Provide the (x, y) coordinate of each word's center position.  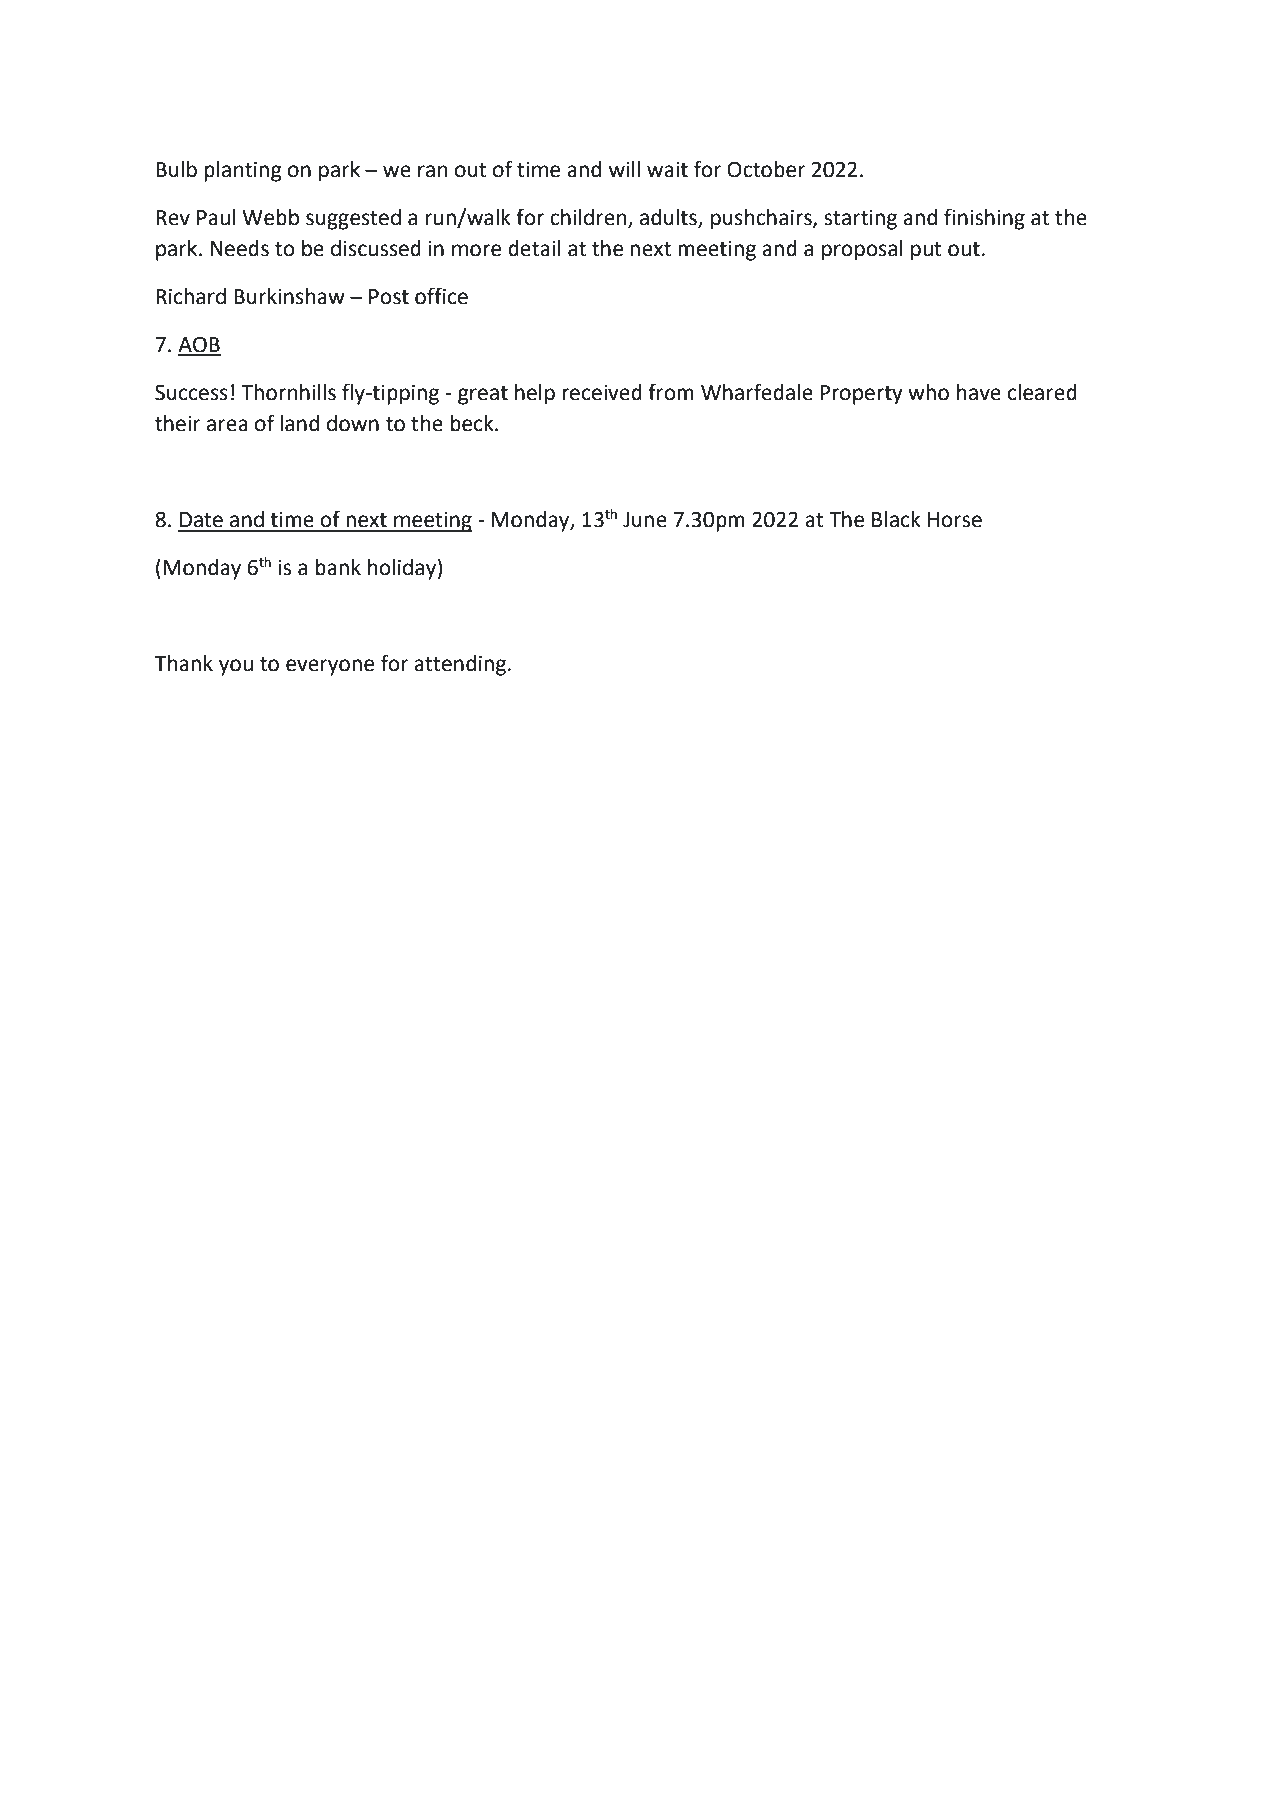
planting (243, 171)
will (624, 169)
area (227, 425)
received (602, 392)
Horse (955, 520)
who (928, 392)
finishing (984, 219)
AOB (199, 345)
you (236, 667)
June (645, 520)
